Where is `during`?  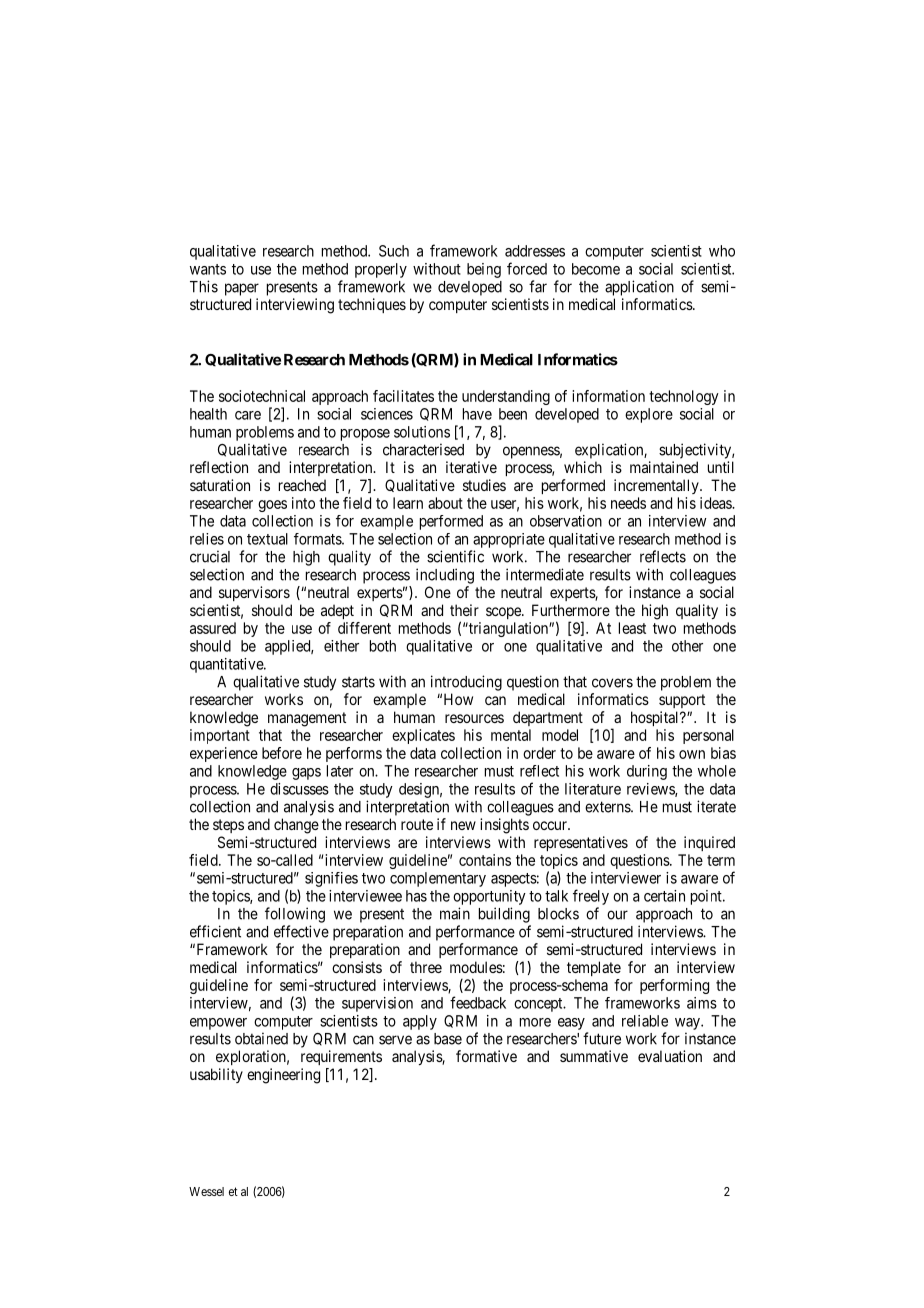 during is located at coordinates (647, 772).
